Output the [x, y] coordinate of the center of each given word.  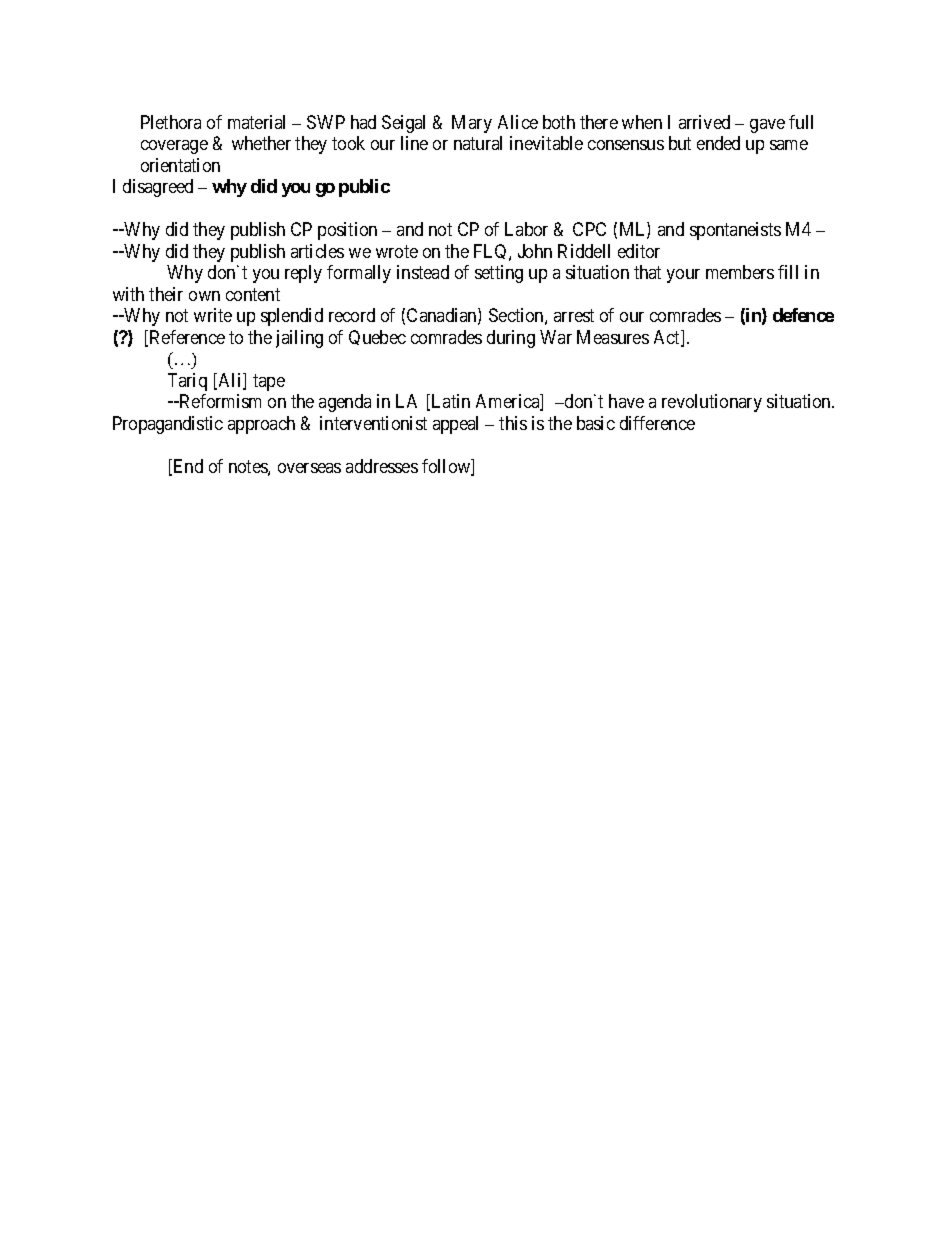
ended [718, 143]
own [204, 296]
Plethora [171, 122]
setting [499, 274]
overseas [309, 468]
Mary [472, 124]
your [683, 276]
